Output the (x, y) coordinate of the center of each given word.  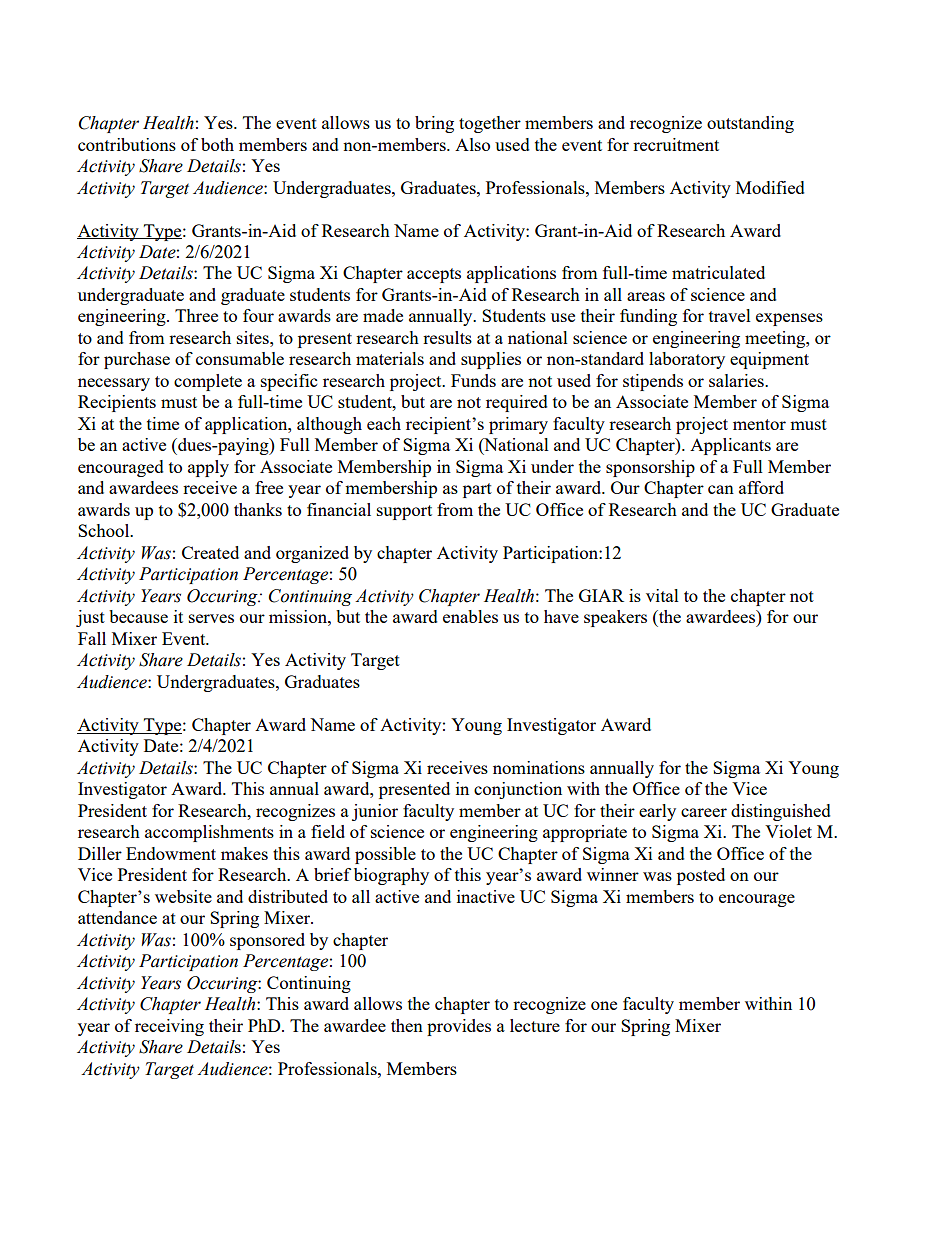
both (217, 144)
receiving (169, 1027)
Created (210, 552)
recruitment (676, 144)
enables (470, 616)
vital (662, 595)
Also (472, 144)
